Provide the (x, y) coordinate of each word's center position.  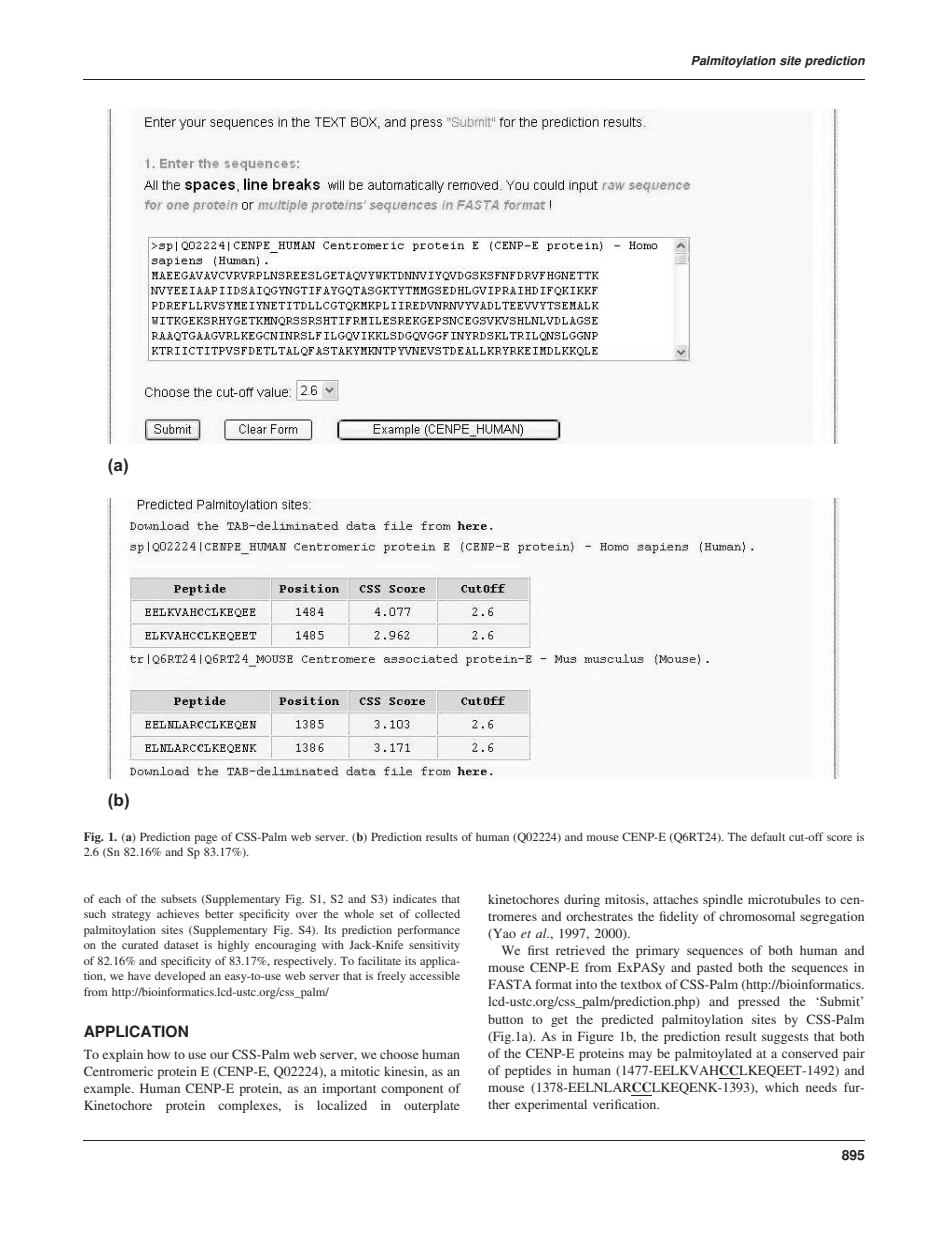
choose (399, 1054)
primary (657, 951)
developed (180, 977)
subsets (179, 898)
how (158, 1054)
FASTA (510, 984)
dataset (181, 944)
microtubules (784, 899)
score (839, 838)
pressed (759, 1002)
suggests (785, 1038)
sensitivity (434, 946)
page (205, 839)
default (768, 836)
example (108, 1089)
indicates (415, 898)
